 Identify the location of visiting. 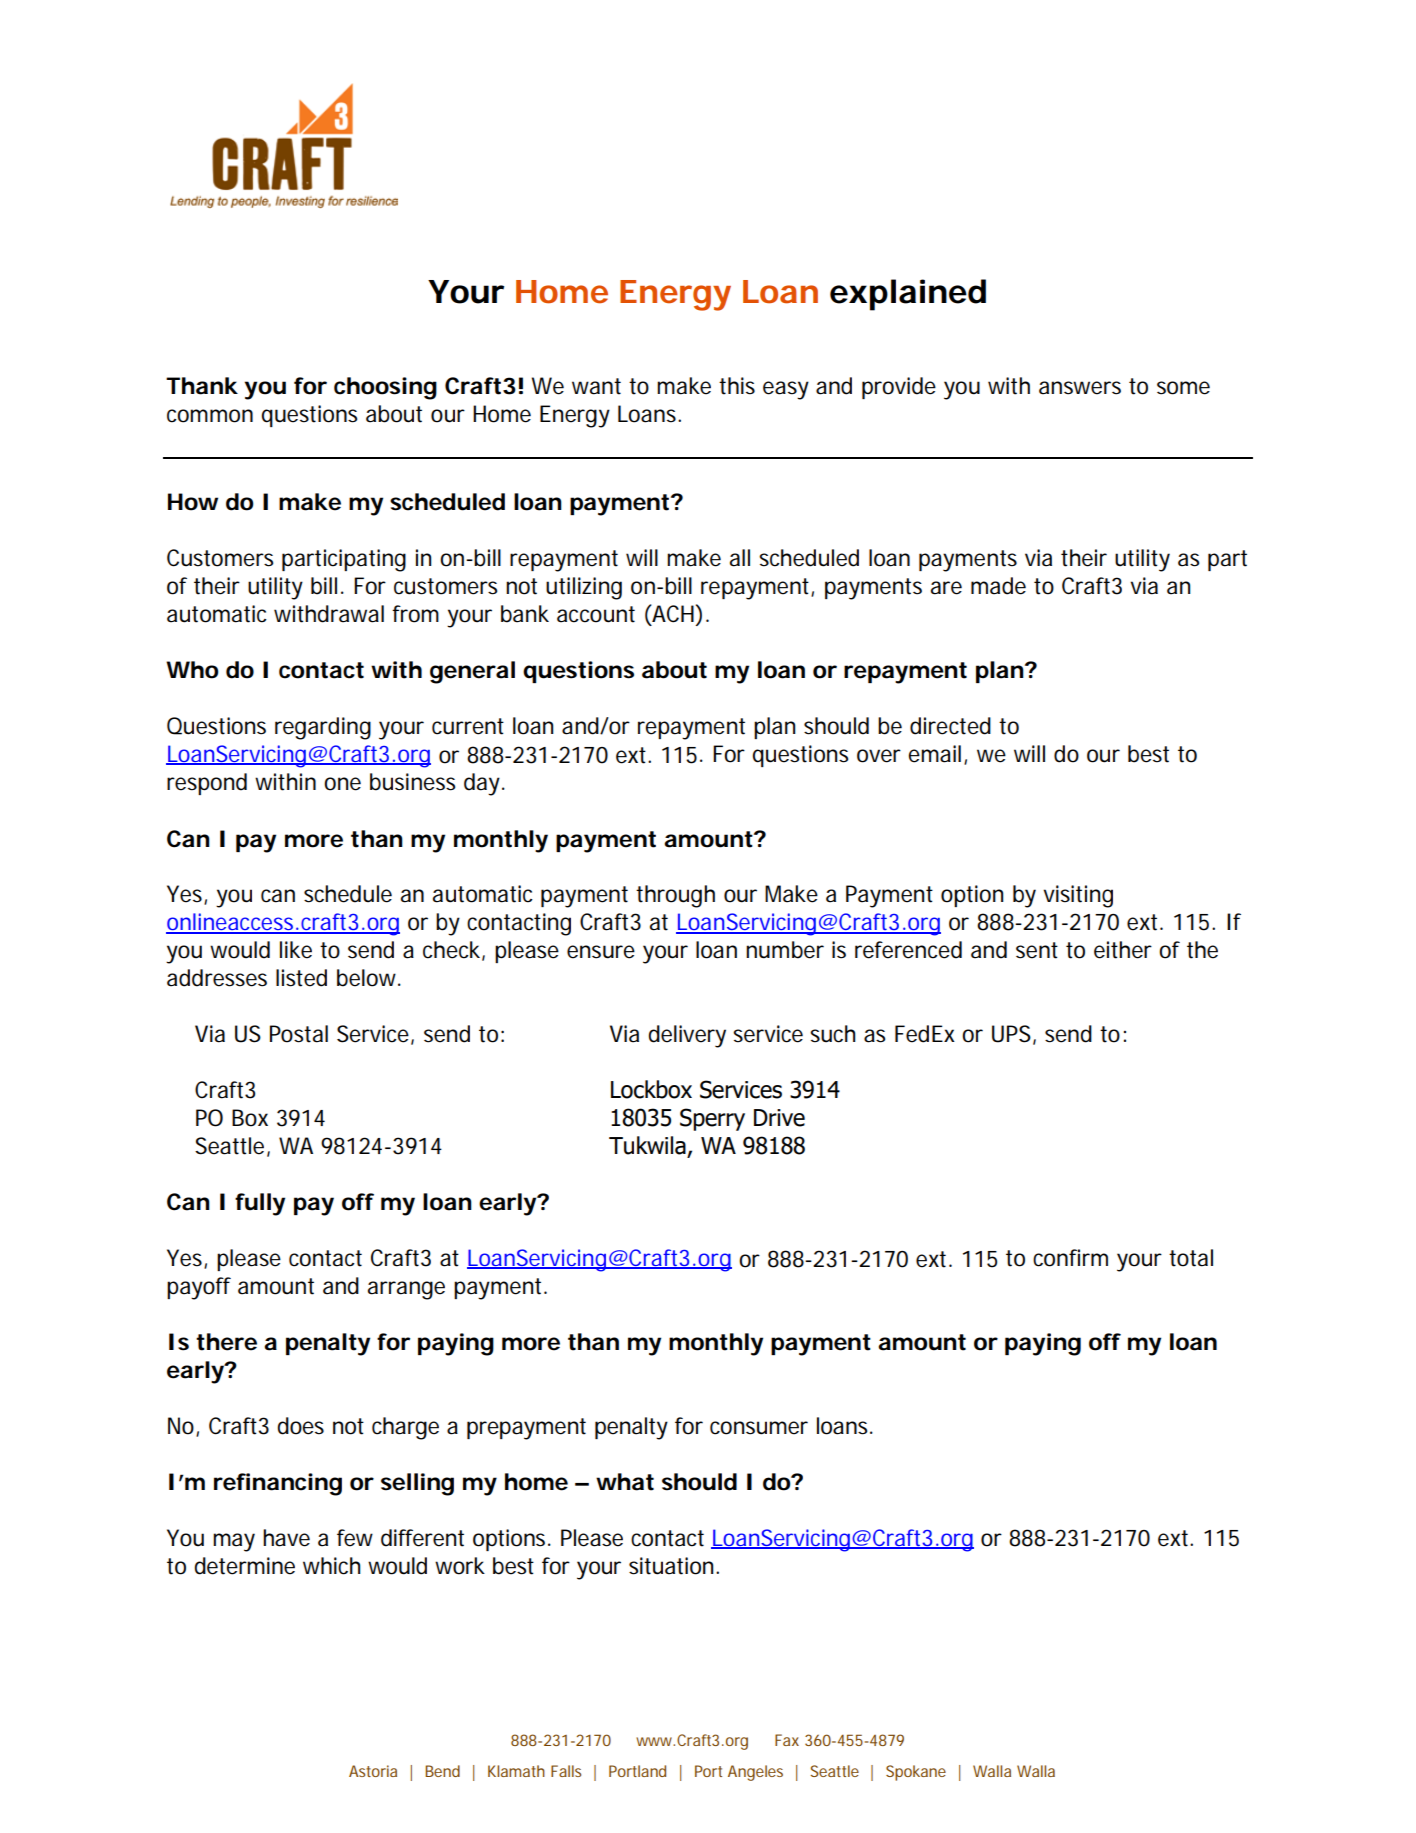
(1078, 896).
